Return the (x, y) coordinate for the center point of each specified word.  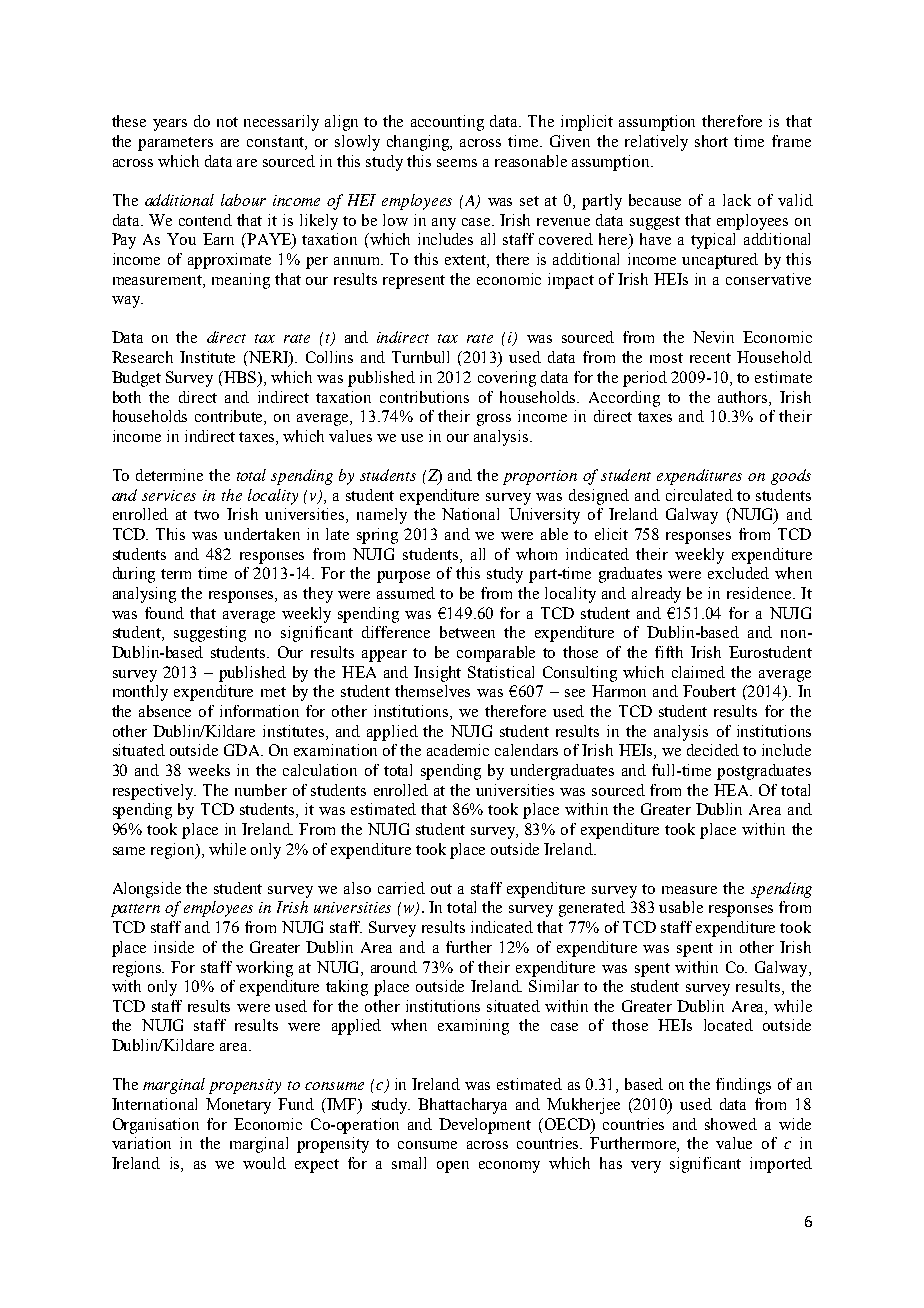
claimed (698, 672)
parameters (175, 144)
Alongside (147, 890)
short (711, 141)
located (728, 1025)
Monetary (238, 1106)
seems (457, 163)
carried (401, 888)
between (467, 632)
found (164, 613)
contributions (424, 397)
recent (710, 358)
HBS (240, 377)
